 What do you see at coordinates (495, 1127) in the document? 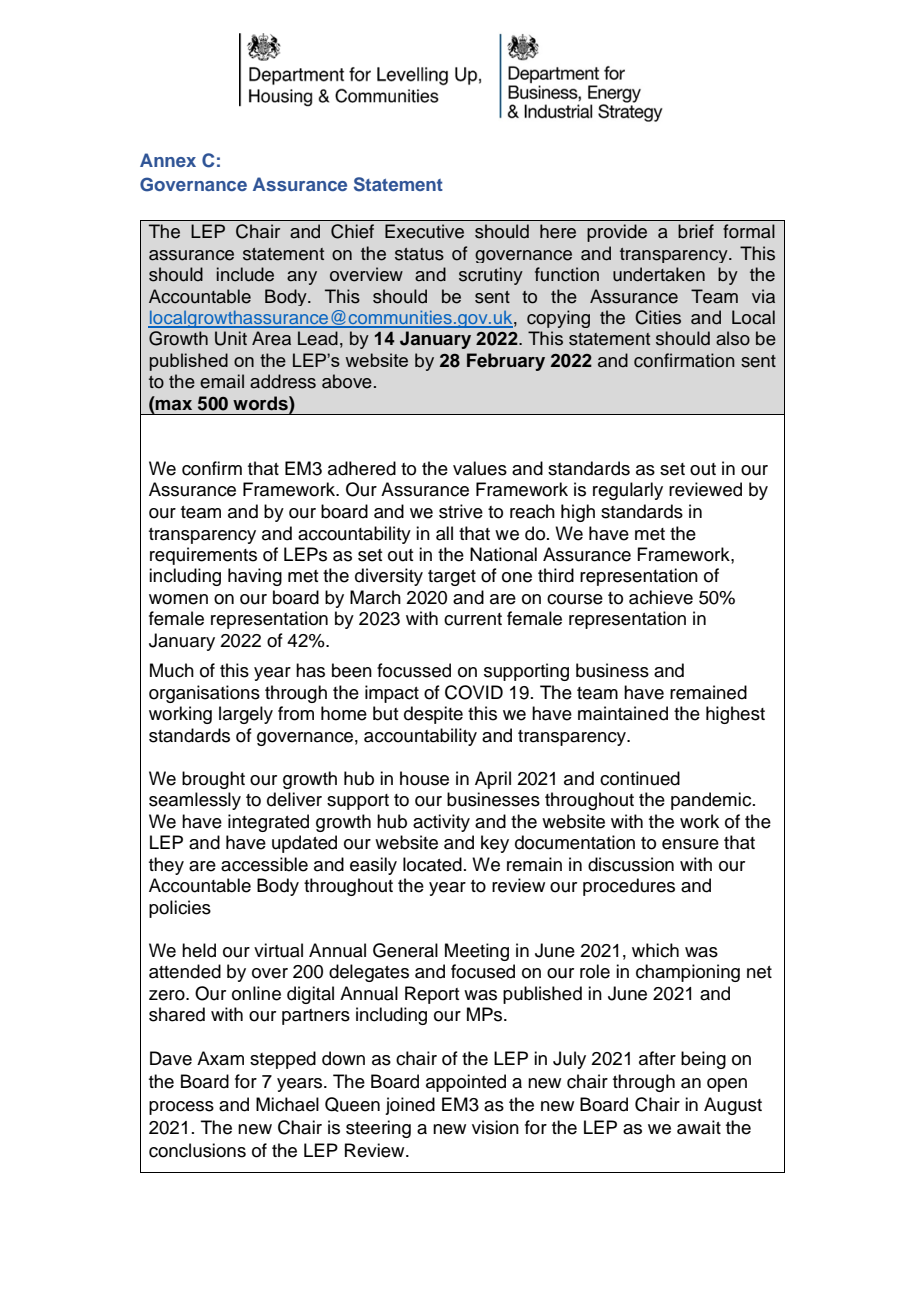
I see `vision` at bounding box center [495, 1127].
